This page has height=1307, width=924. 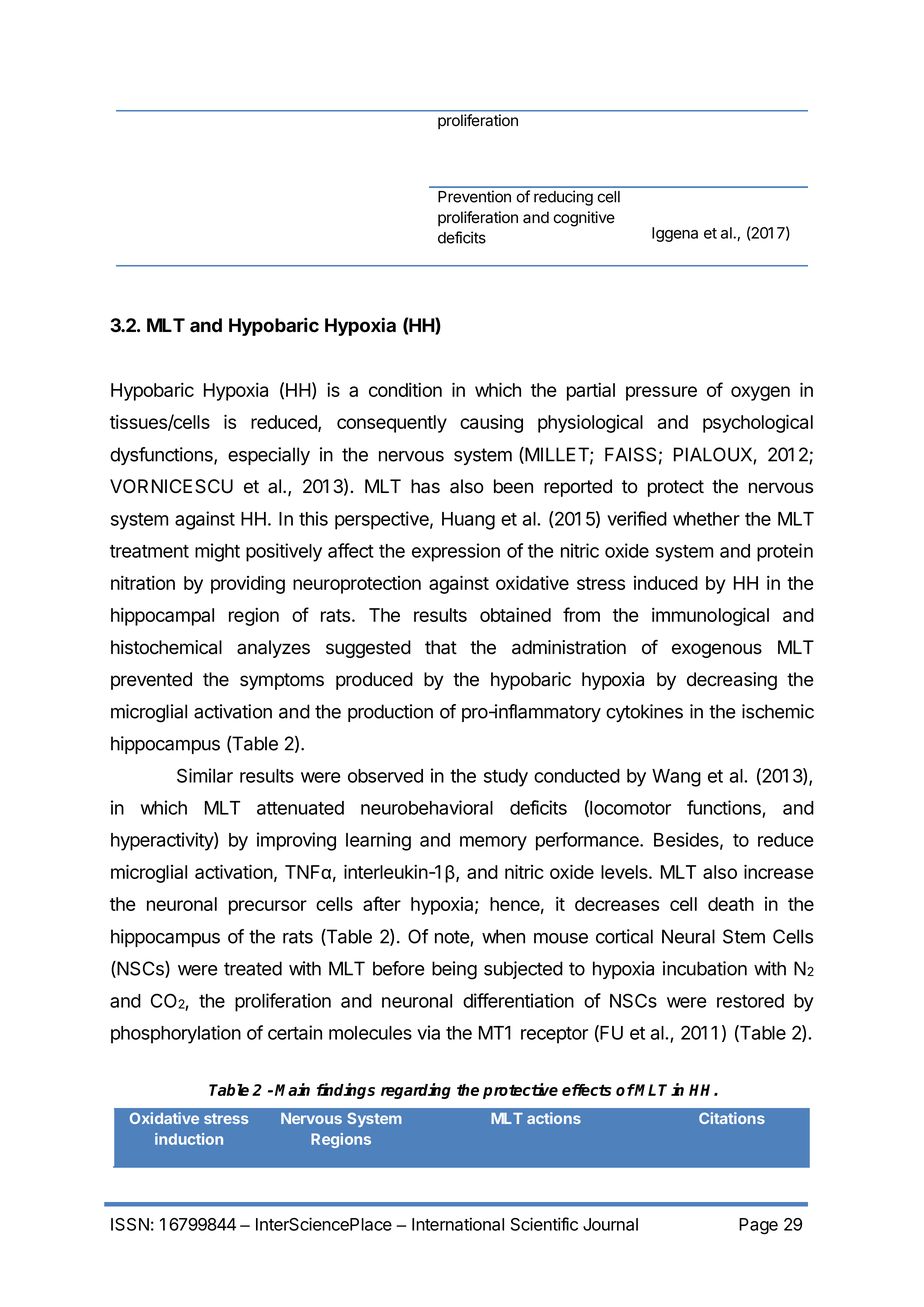 What do you see at coordinates (584, 219) in the page?
I see `cognitive` at bounding box center [584, 219].
